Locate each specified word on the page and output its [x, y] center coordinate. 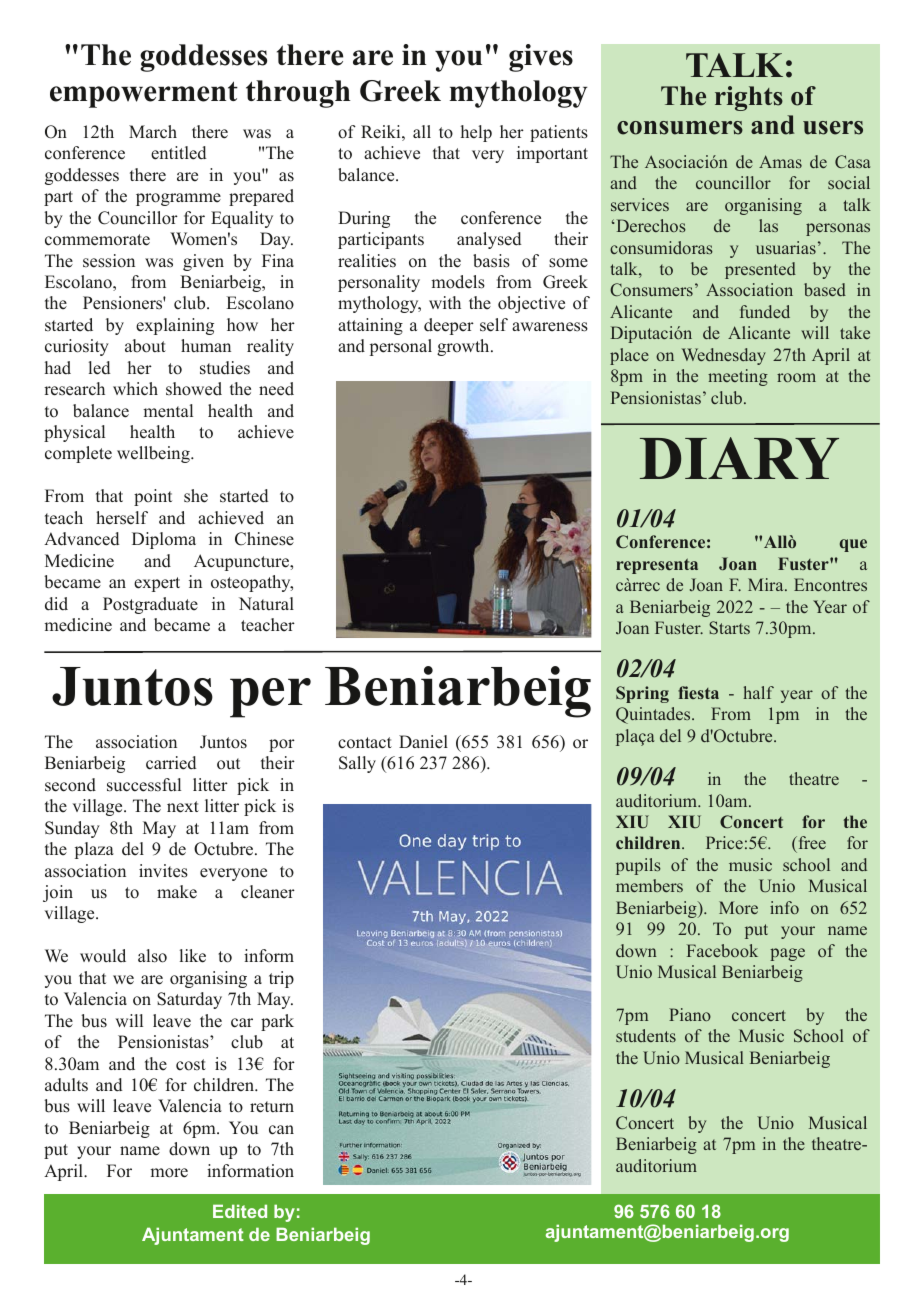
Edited [240, 1211]
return [272, 1107]
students [646, 1035]
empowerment [144, 94]
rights [749, 98]
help [476, 133]
